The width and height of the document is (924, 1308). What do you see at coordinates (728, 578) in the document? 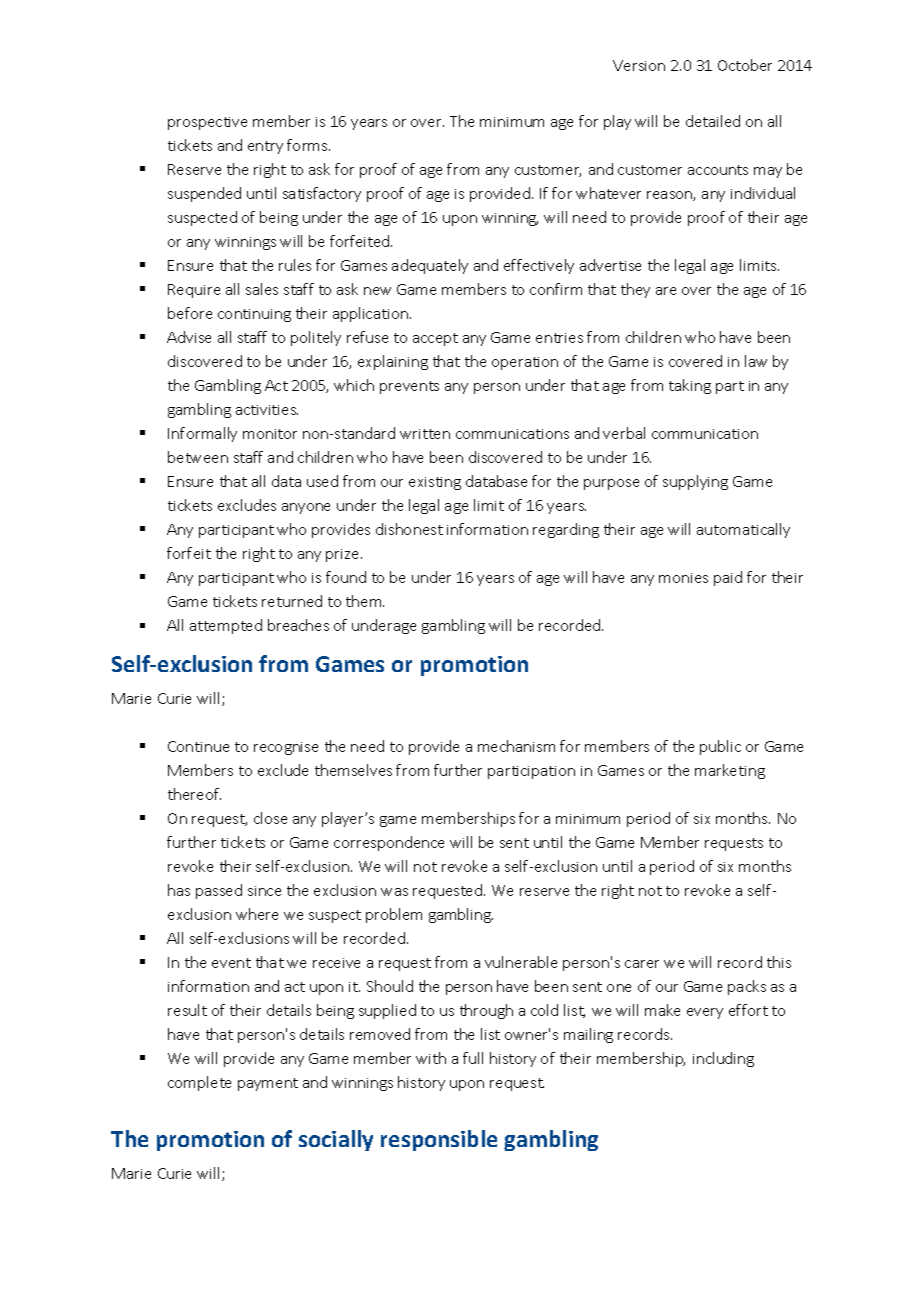
I see `paid` at bounding box center [728, 578].
